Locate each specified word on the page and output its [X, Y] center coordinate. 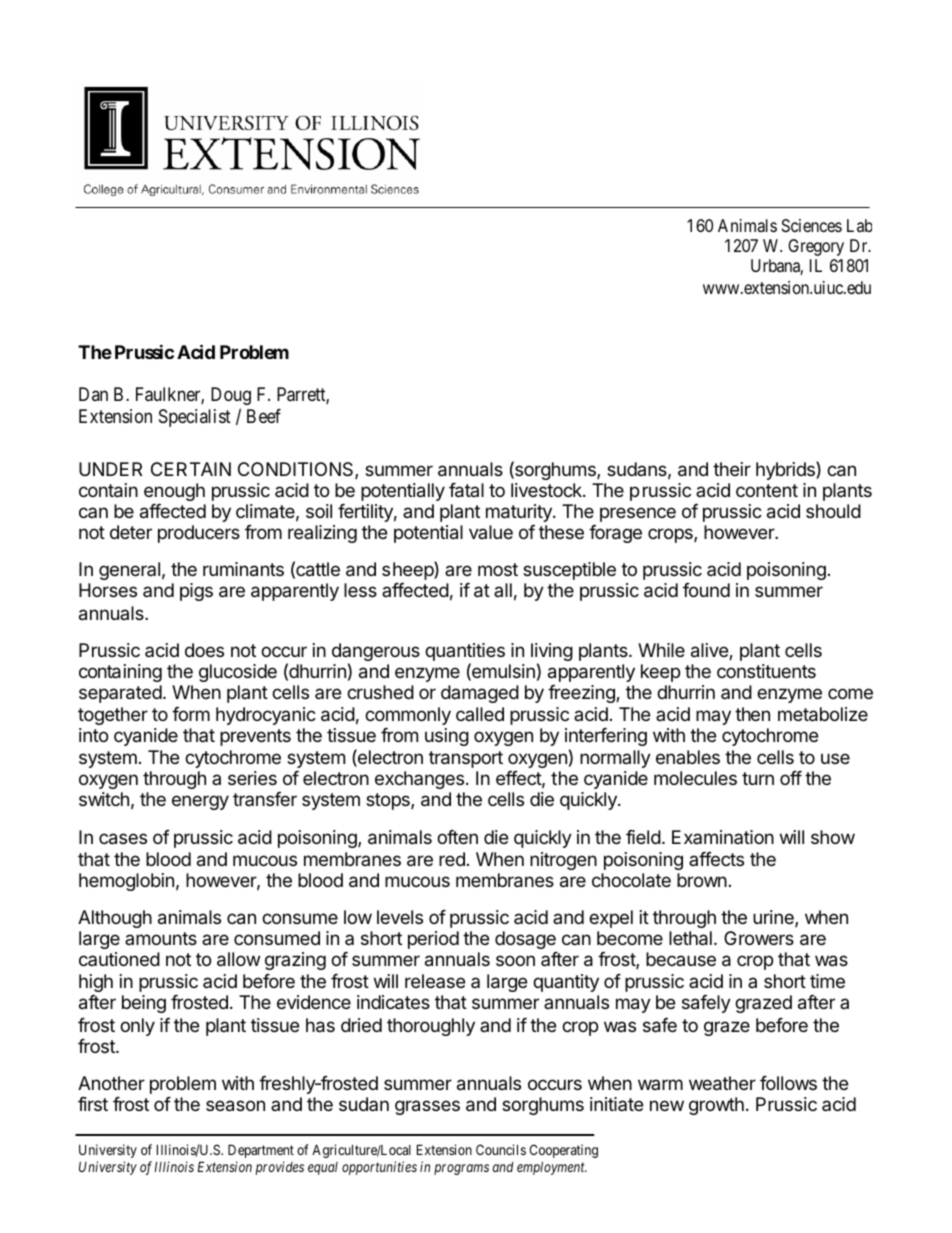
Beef [264, 416]
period [433, 940]
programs [461, 1169]
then [752, 714]
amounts [161, 938]
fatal [466, 490]
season [235, 1106]
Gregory [816, 247]
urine [774, 918]
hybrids [786, 470]
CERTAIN [191, 469]
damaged [480, 694]
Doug [231, 396]
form [191, 714]
